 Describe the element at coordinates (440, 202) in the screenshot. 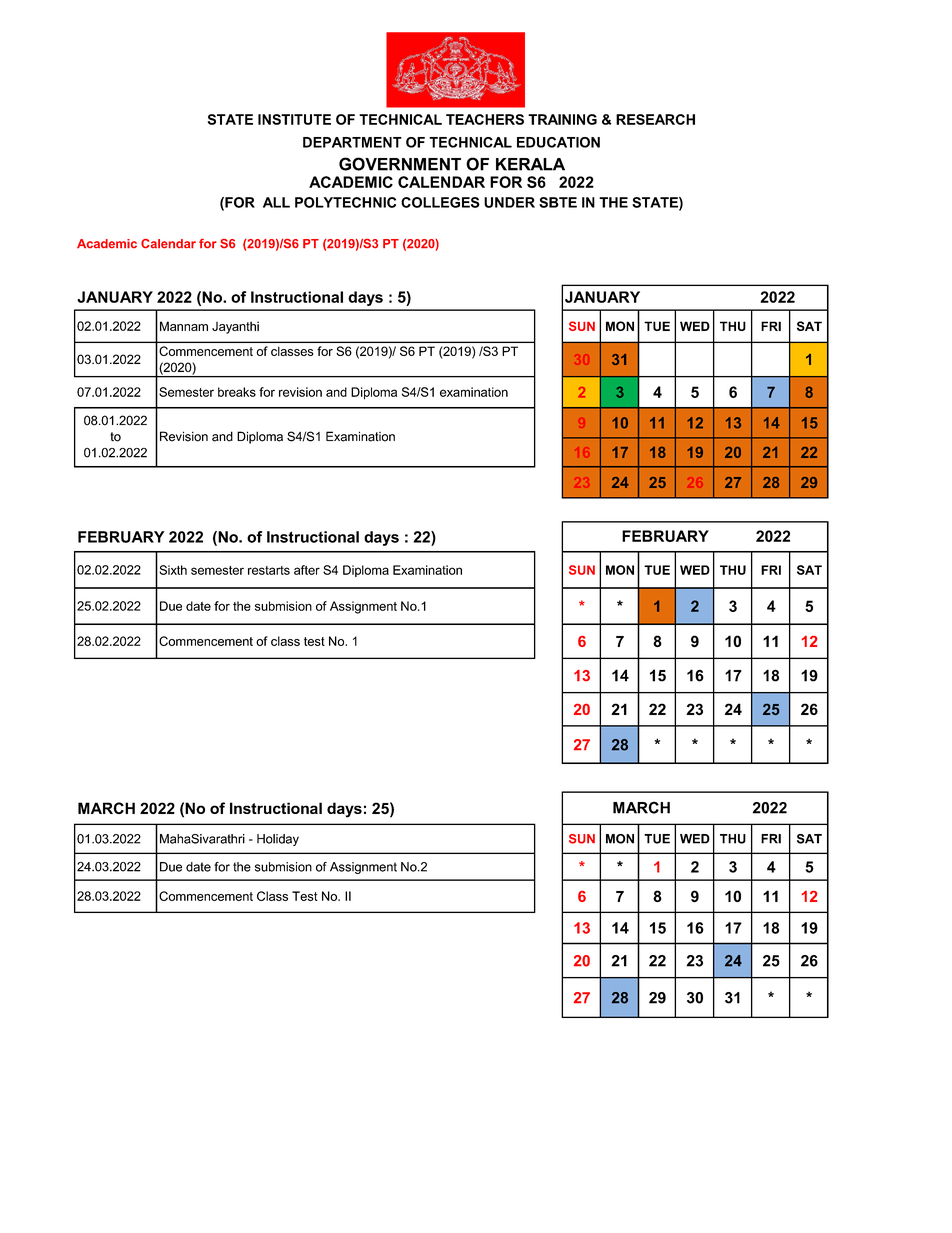

I see `COLLEGES` at that location.
